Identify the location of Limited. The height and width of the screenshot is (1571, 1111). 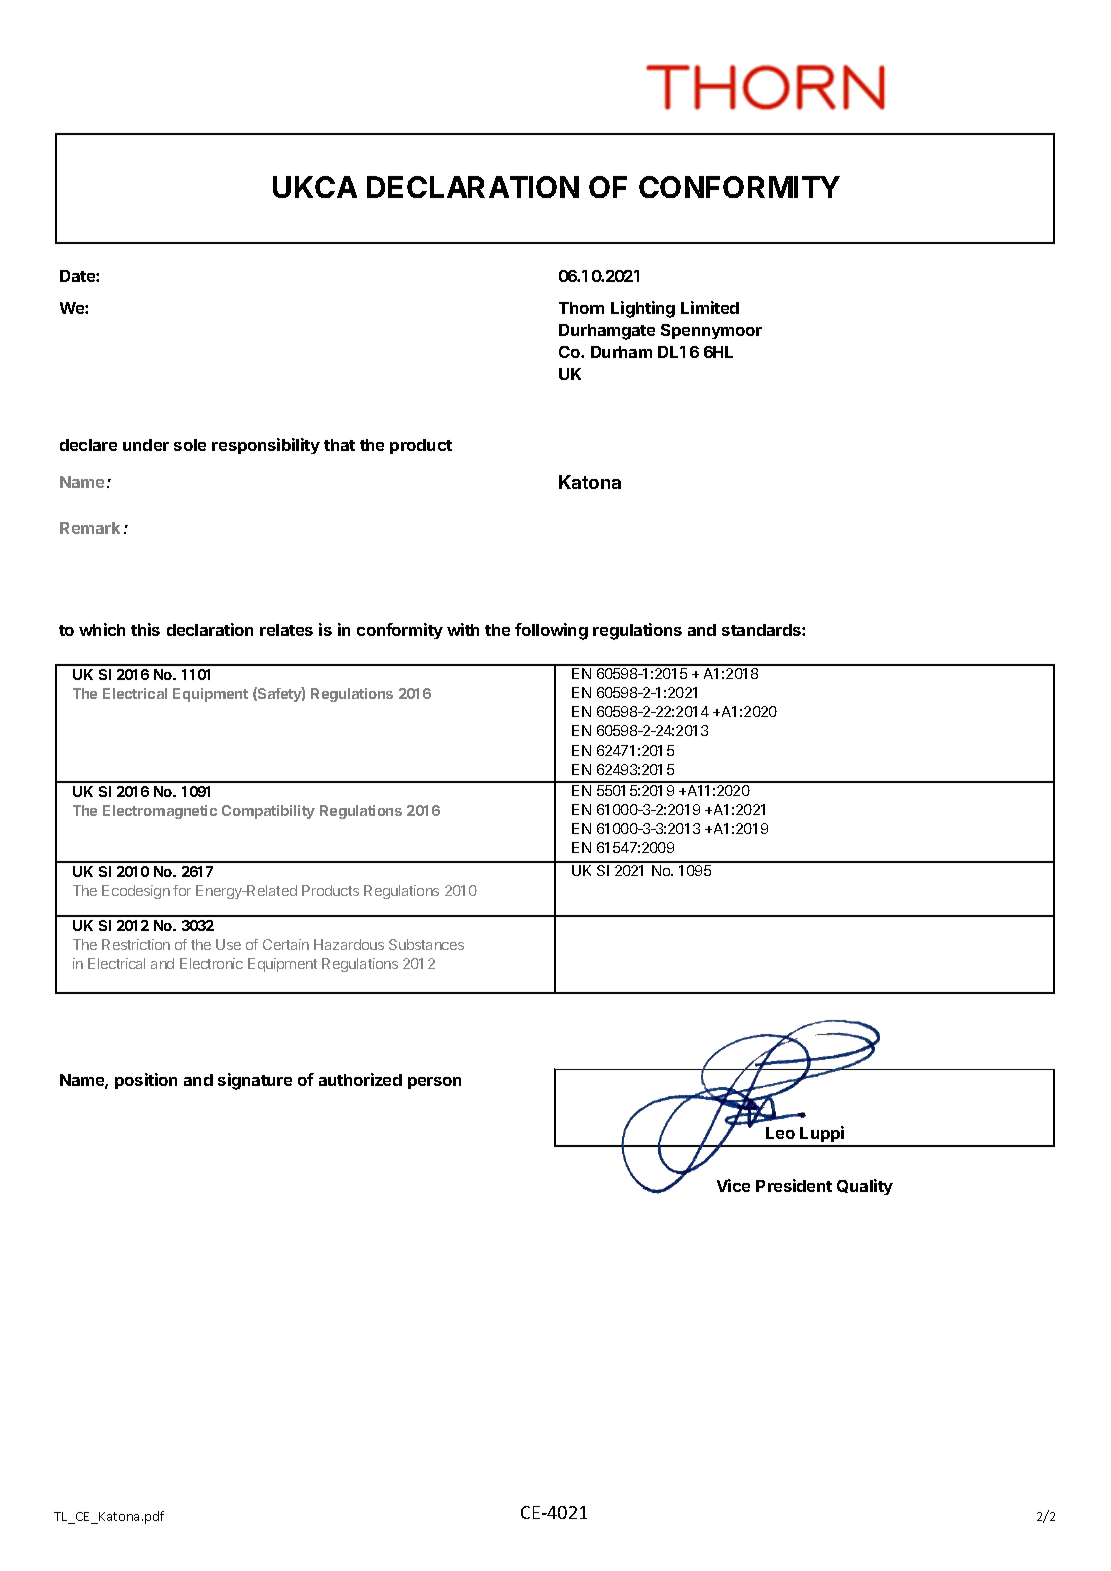
(710, 307).
